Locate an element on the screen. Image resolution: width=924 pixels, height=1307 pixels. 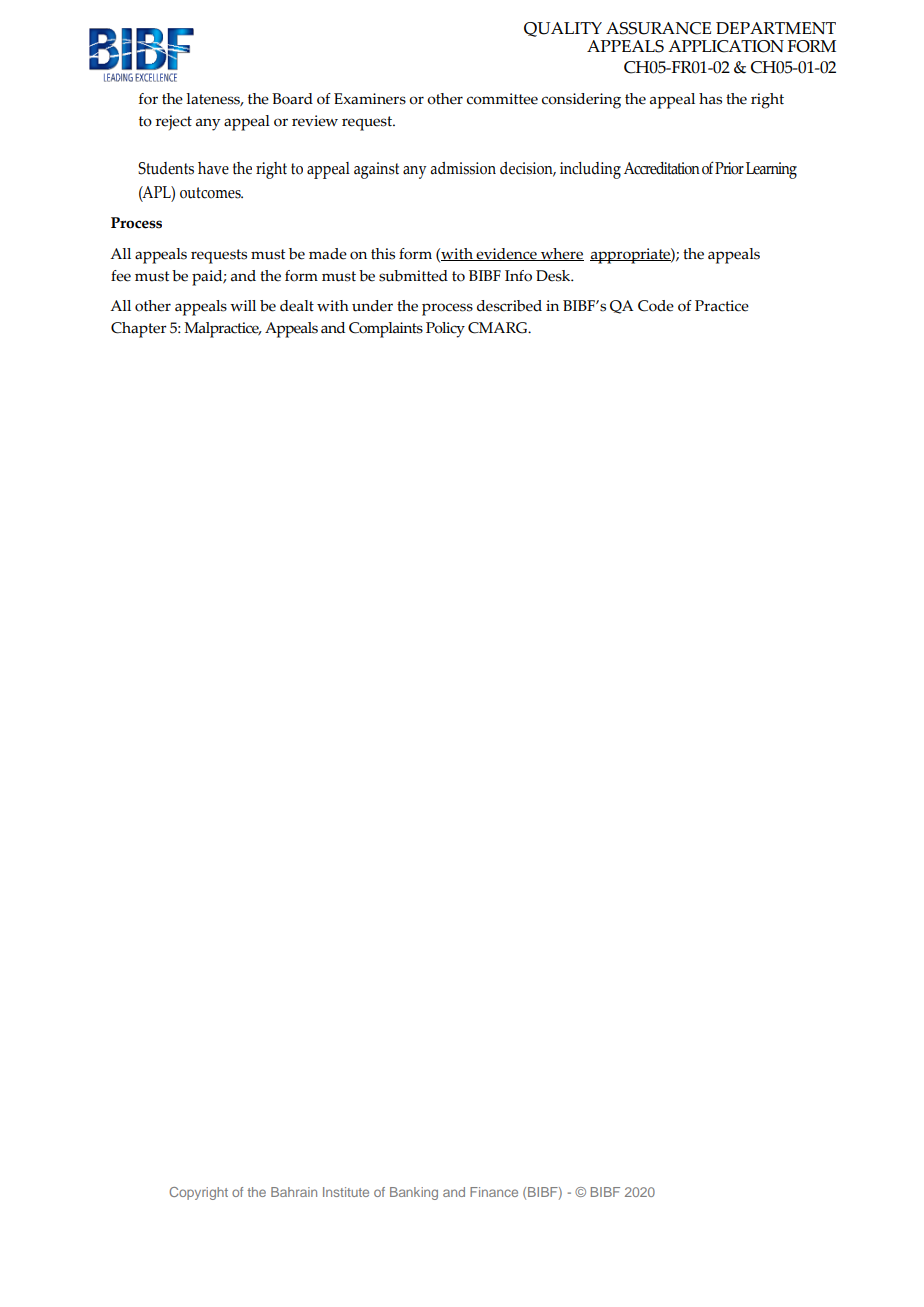
Finance is located at coordinates (494, 1192).
